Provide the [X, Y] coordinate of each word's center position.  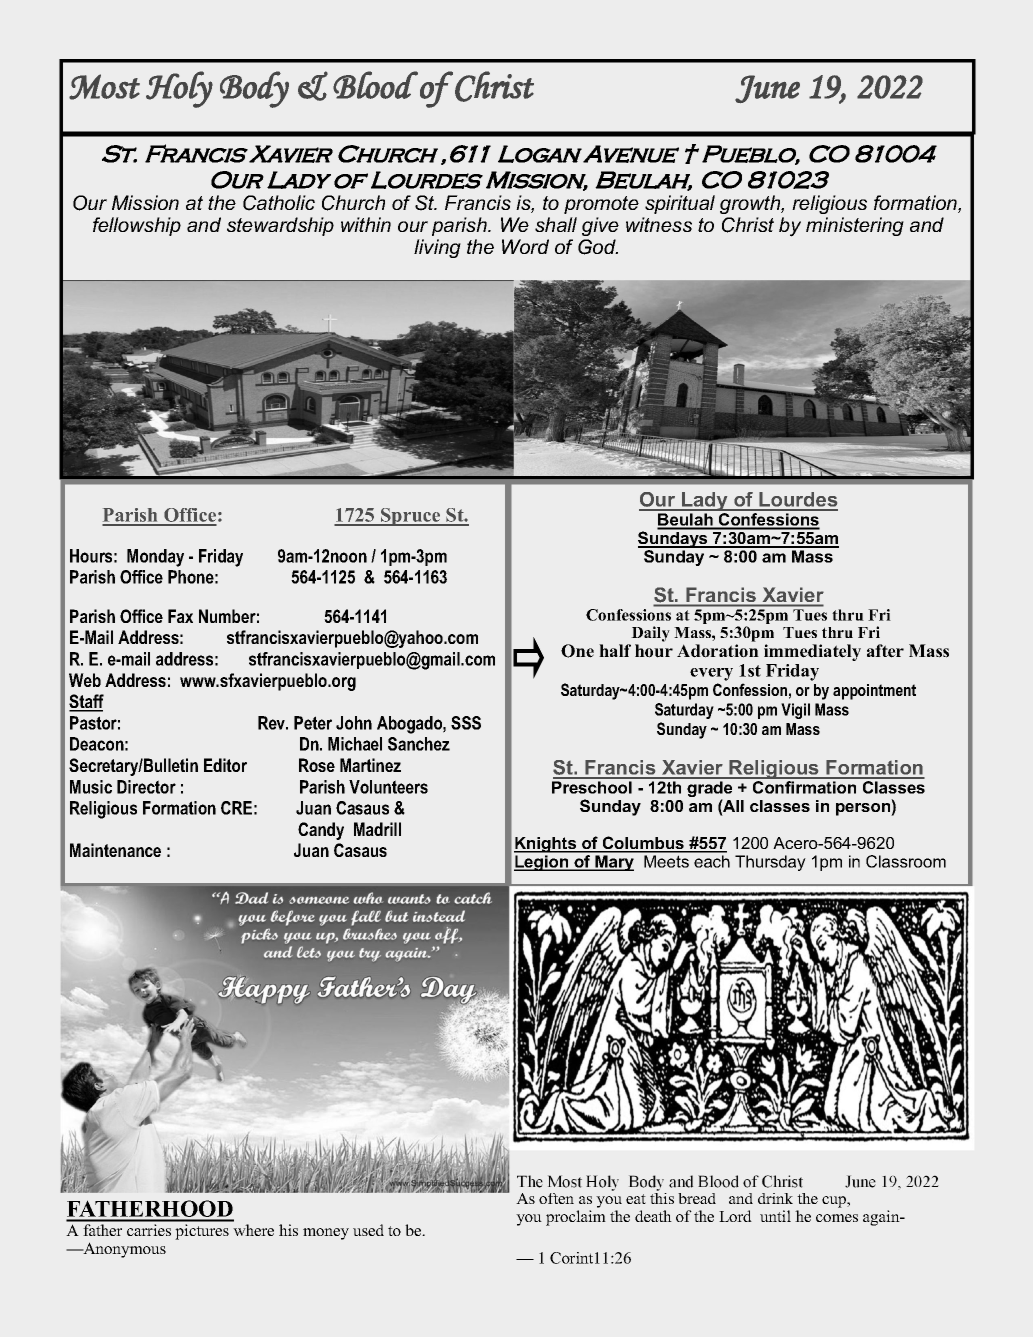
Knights [546, 845]
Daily [650, 634]
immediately [812, 652]
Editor [225, 765]
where [253, 1230]
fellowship [137, 226]
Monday [155, 558]
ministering [855, 226]
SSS [466, 723]
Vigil [795, 711]
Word [525, 246]
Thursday [770, 863]
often [556, 1198]
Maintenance [115, 850]
